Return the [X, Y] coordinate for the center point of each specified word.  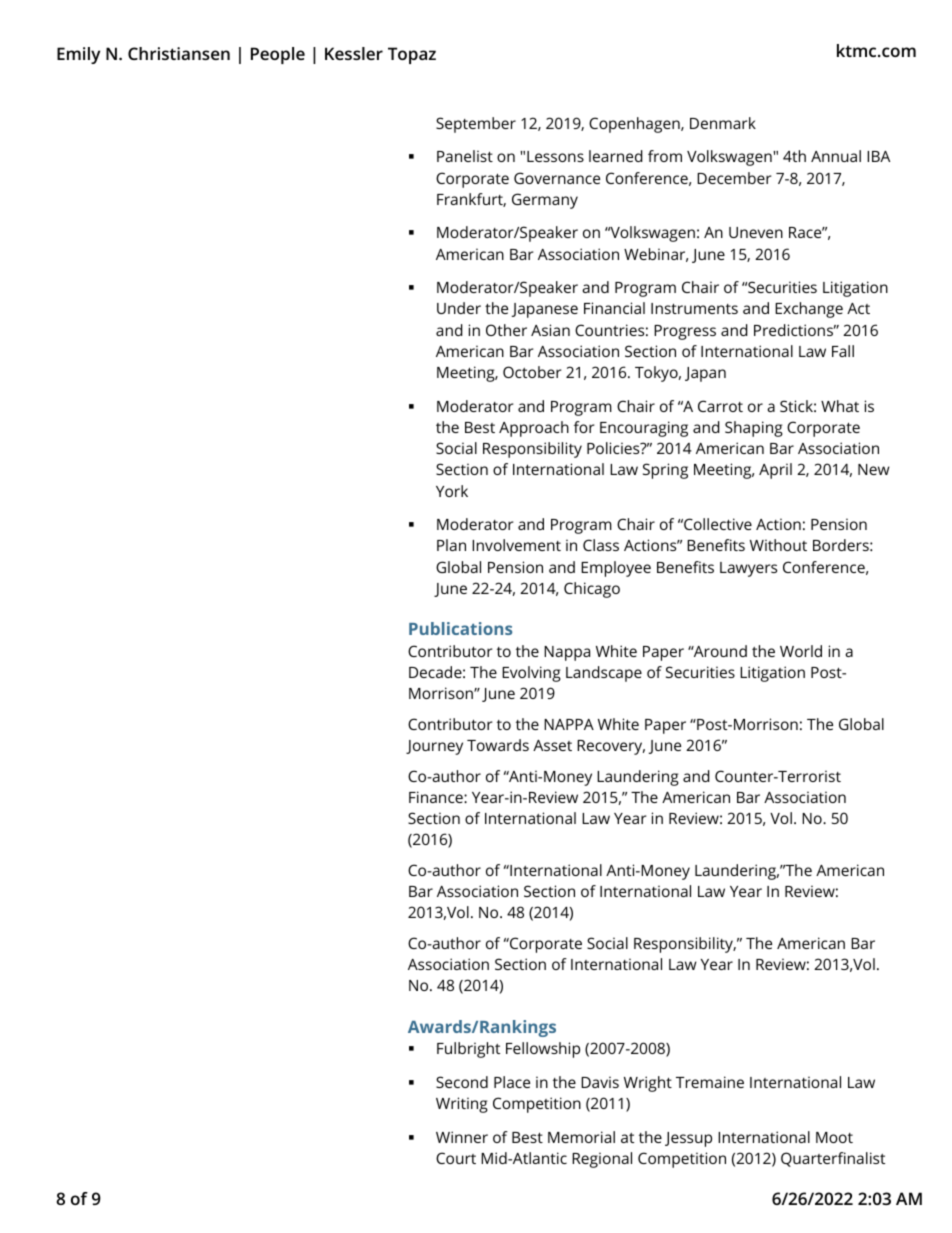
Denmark [723, 123]
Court [456, 1158]
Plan [451, 545]
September [476, 125]
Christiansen [179, 53]
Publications [460, 628]
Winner [462, 1137]
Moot [834, 1137]
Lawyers [748, 569]
